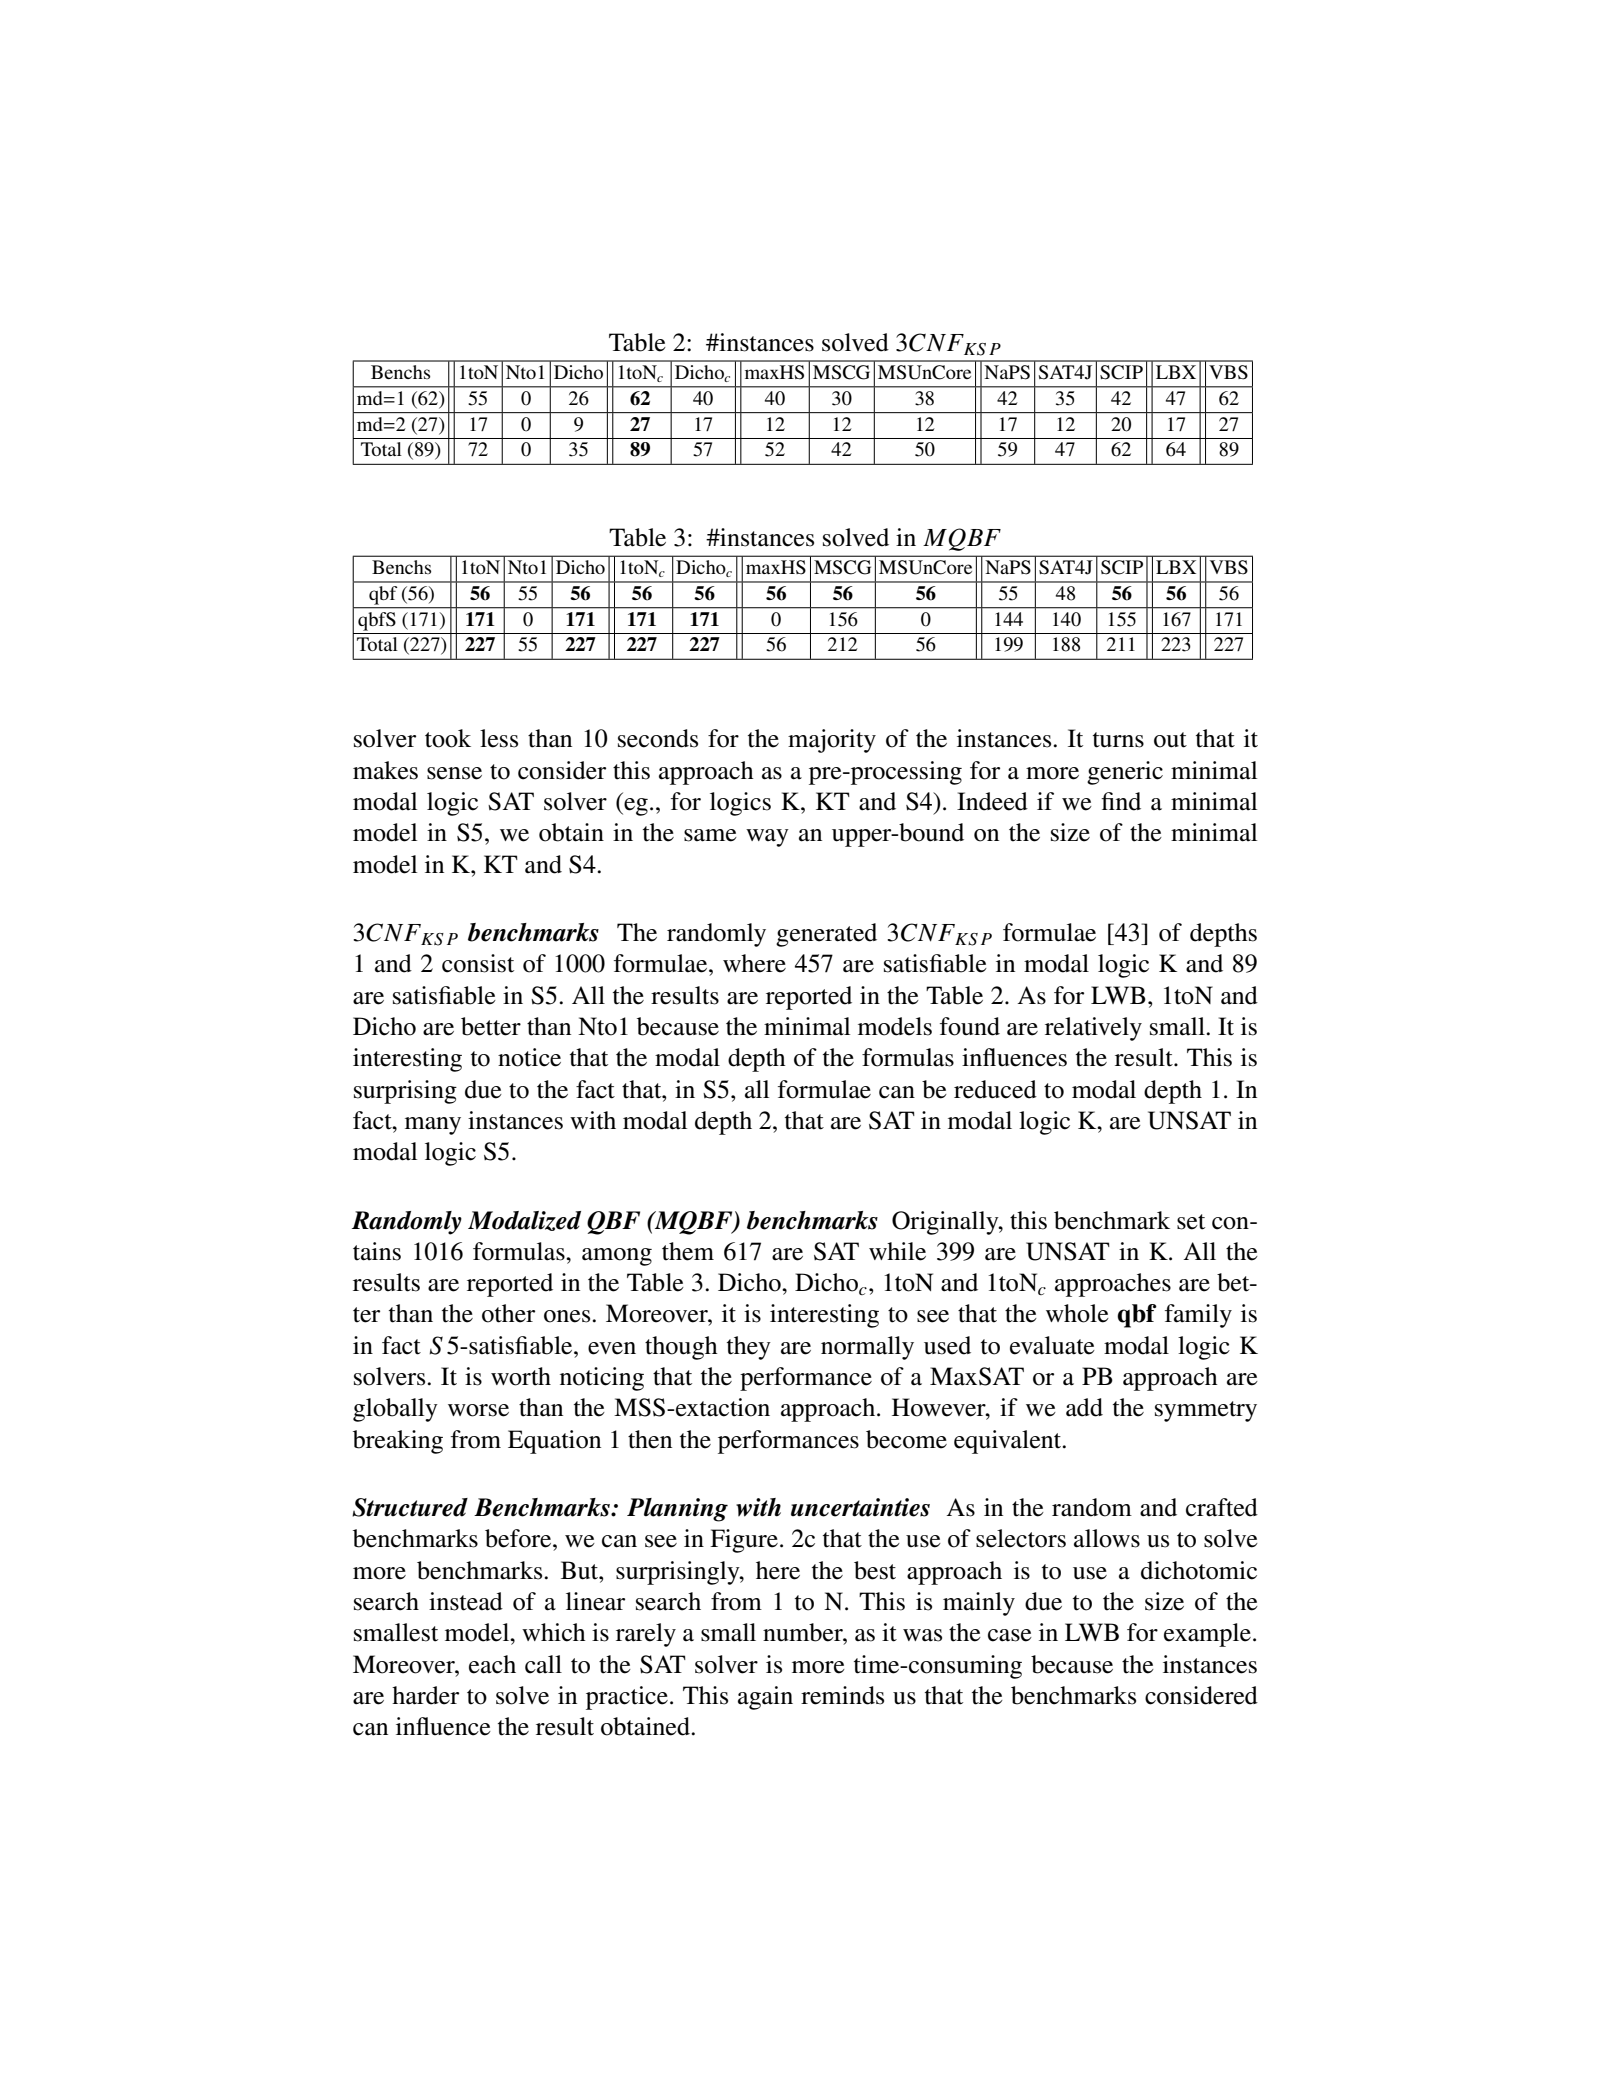 The height and width of the screenshot is (2073, 1602). I want to click on relatively, so click(1093, 1029).
